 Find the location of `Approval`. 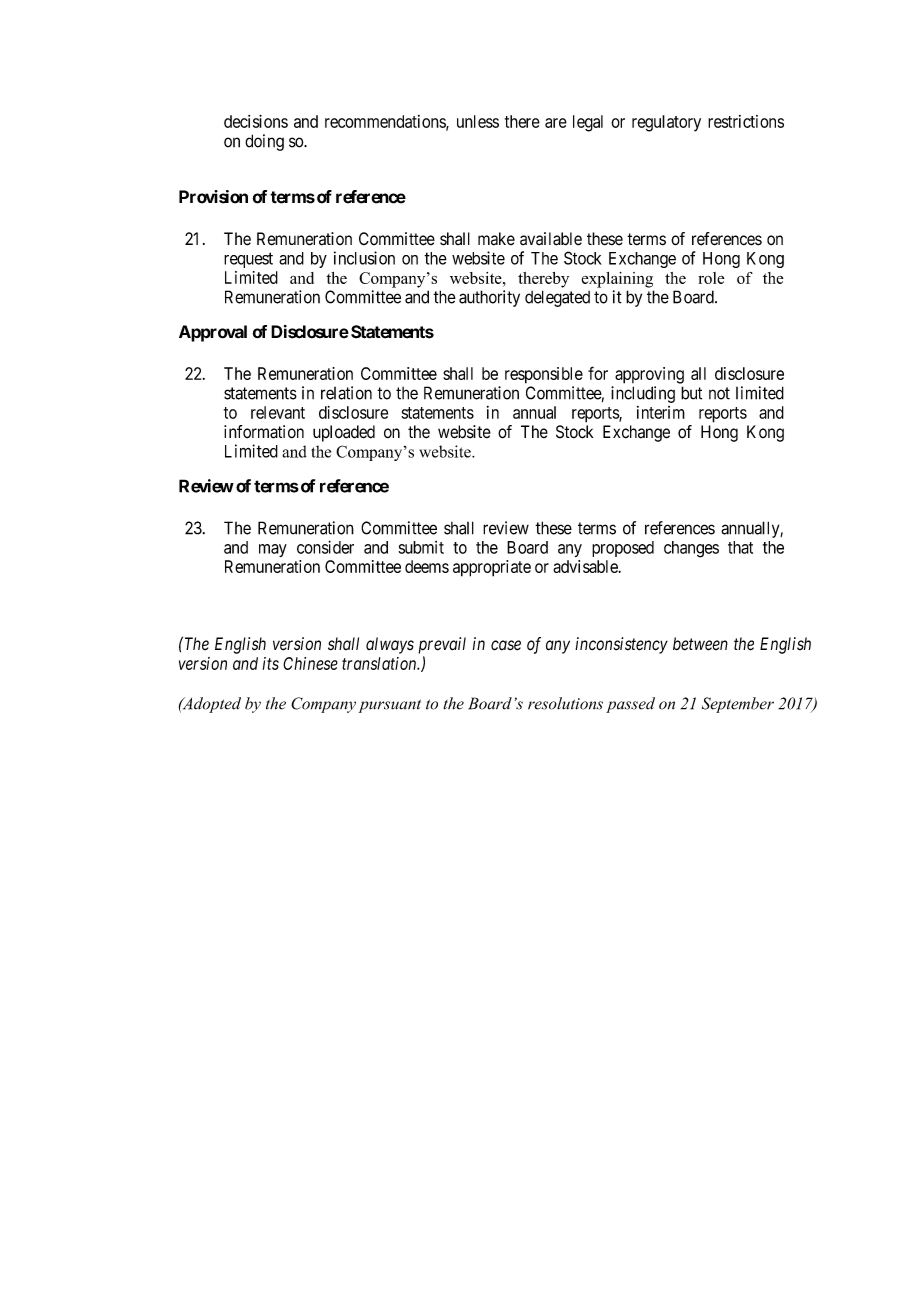

Approval is located at coordinates (213, 333).
